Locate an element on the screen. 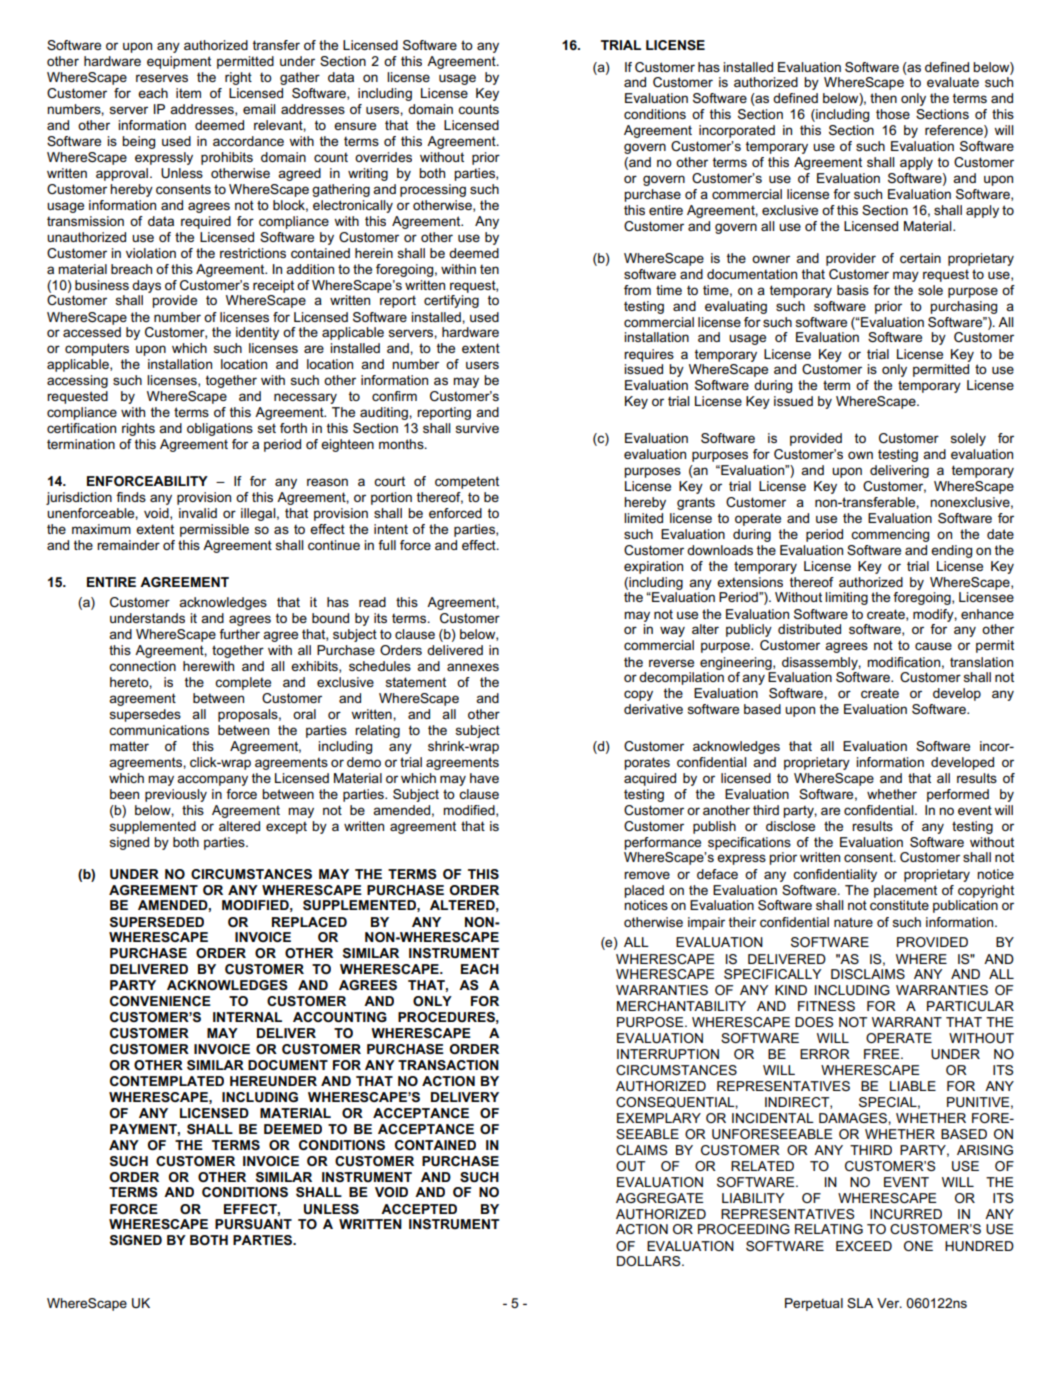 The height and width of the screenshot is (1373, 1061). item is located at coordinates (188, 93).
